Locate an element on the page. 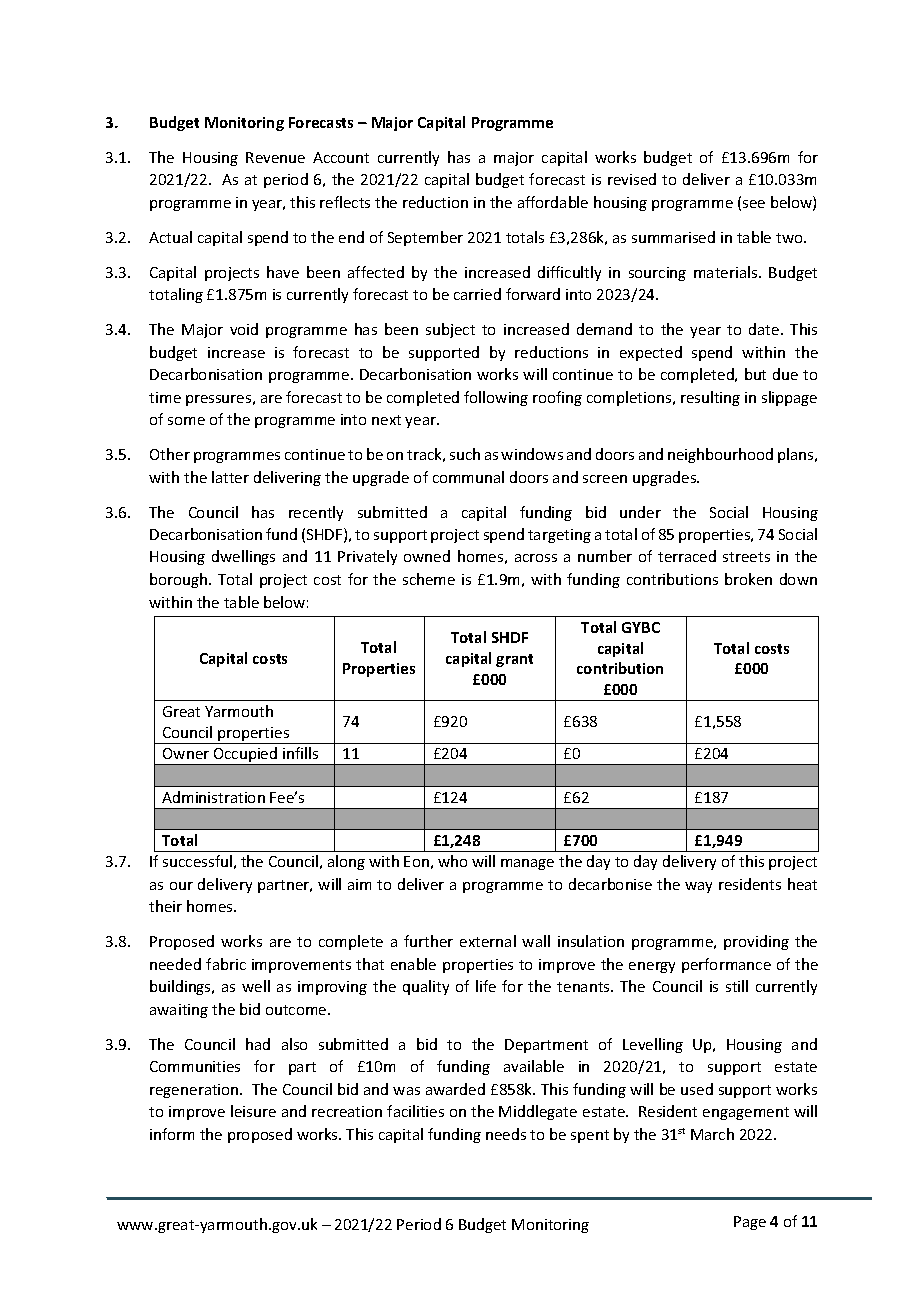 This page has width=924, height=1308. Administration is located at coordinates (213, 797).
